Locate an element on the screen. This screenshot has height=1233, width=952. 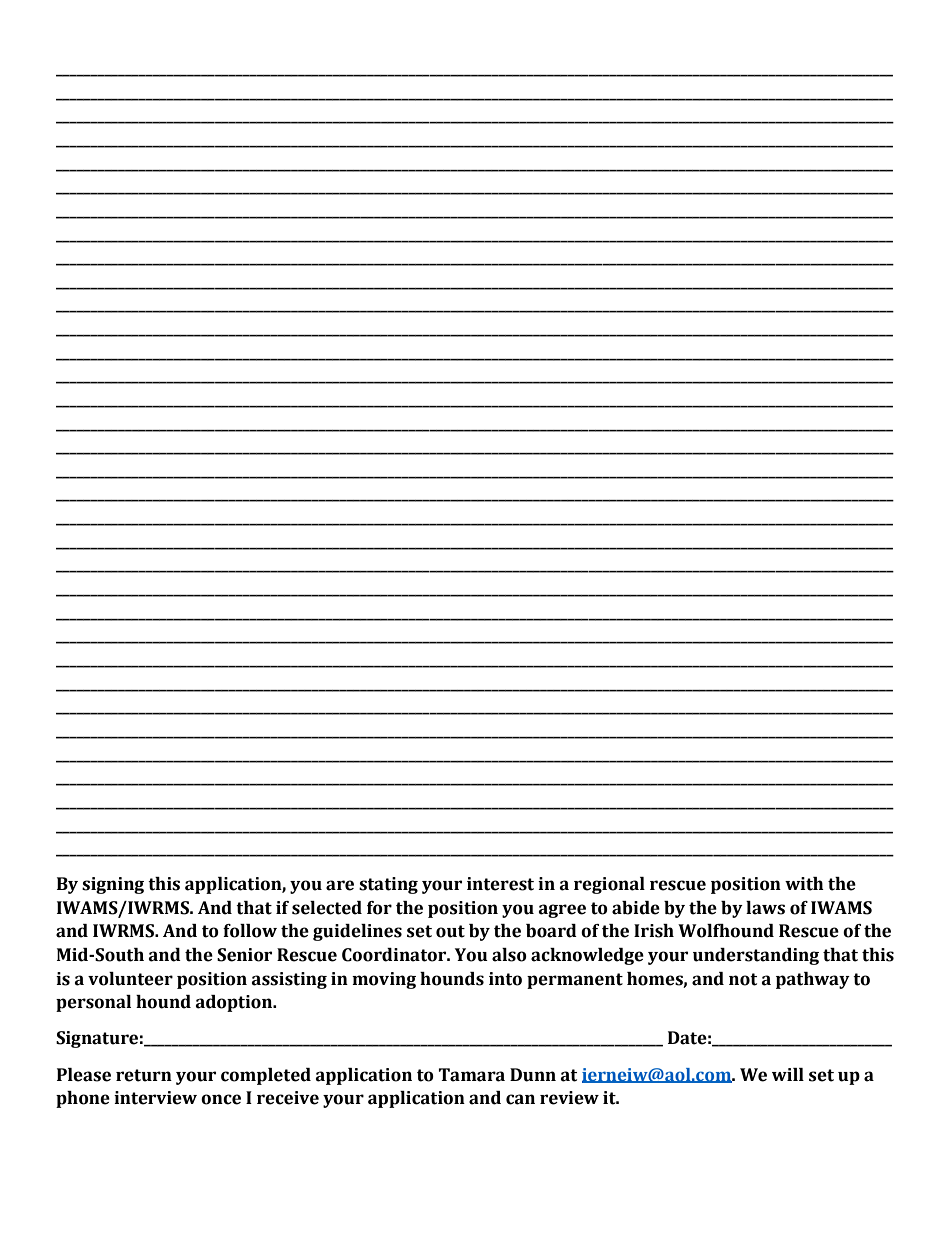
interview is located at coordinates (155, 1098).
